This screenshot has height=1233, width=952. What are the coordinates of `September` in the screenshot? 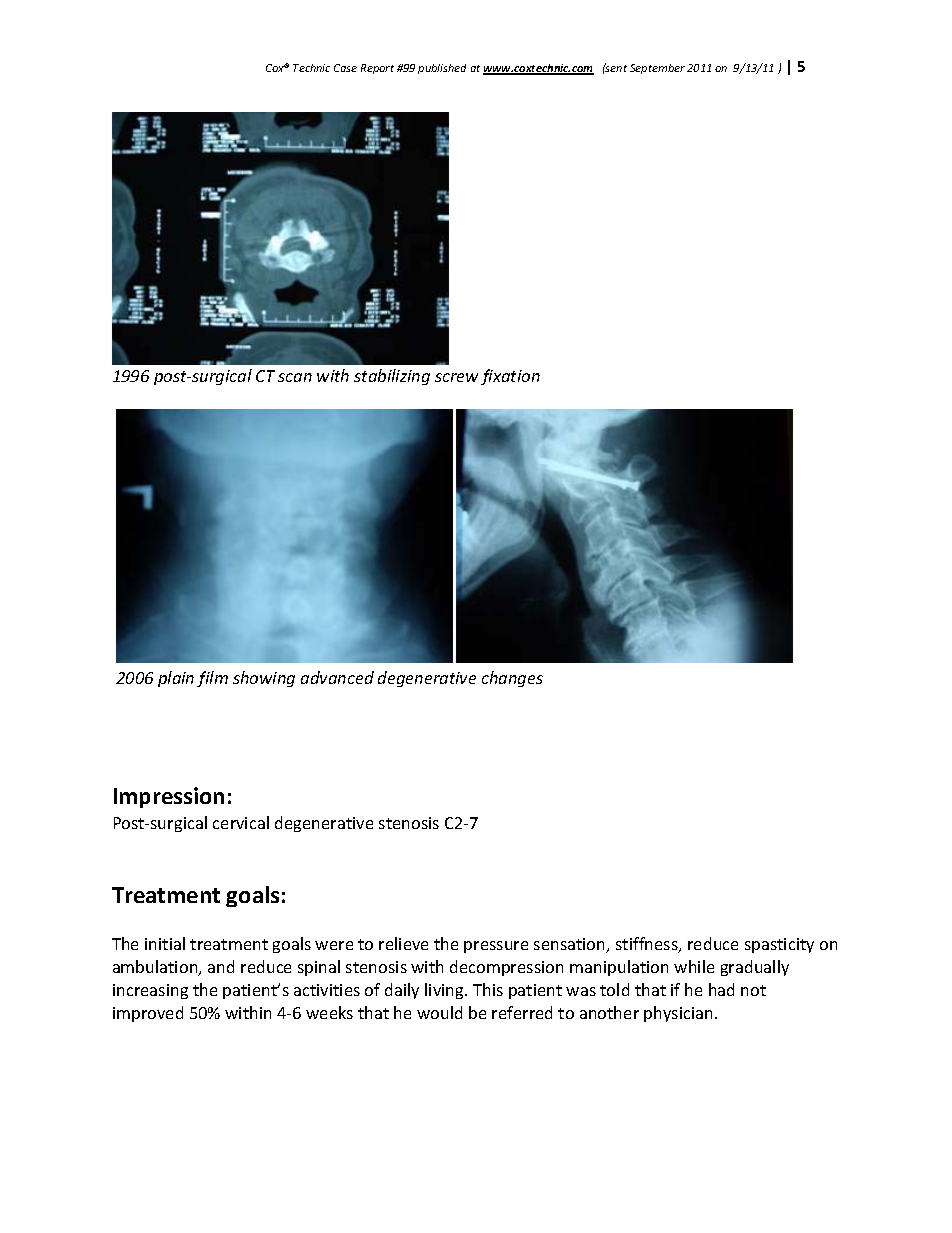 It's located at (657, 69).
